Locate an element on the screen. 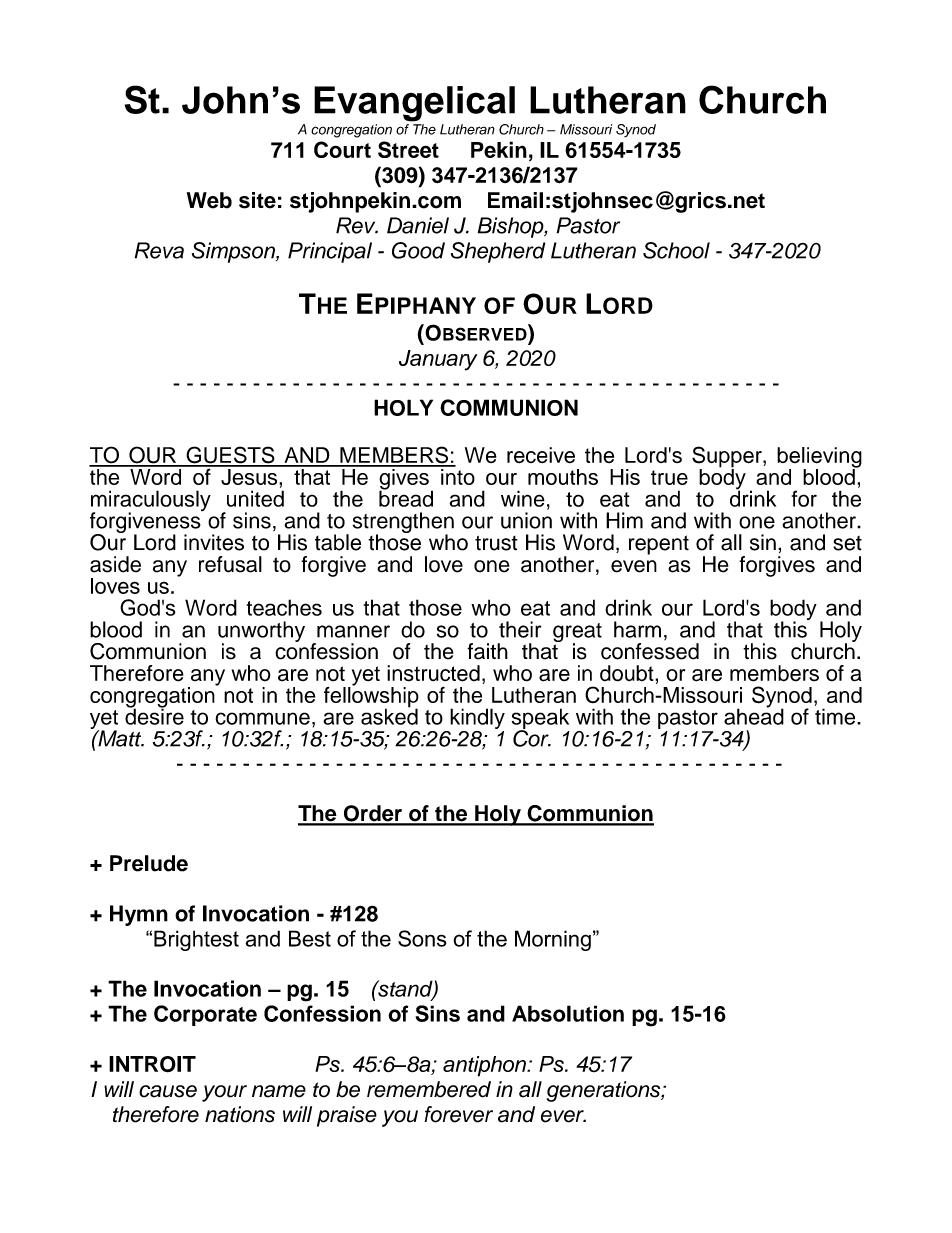 The image size is (952, 1233). your is located at coordinates (224, 1093).
